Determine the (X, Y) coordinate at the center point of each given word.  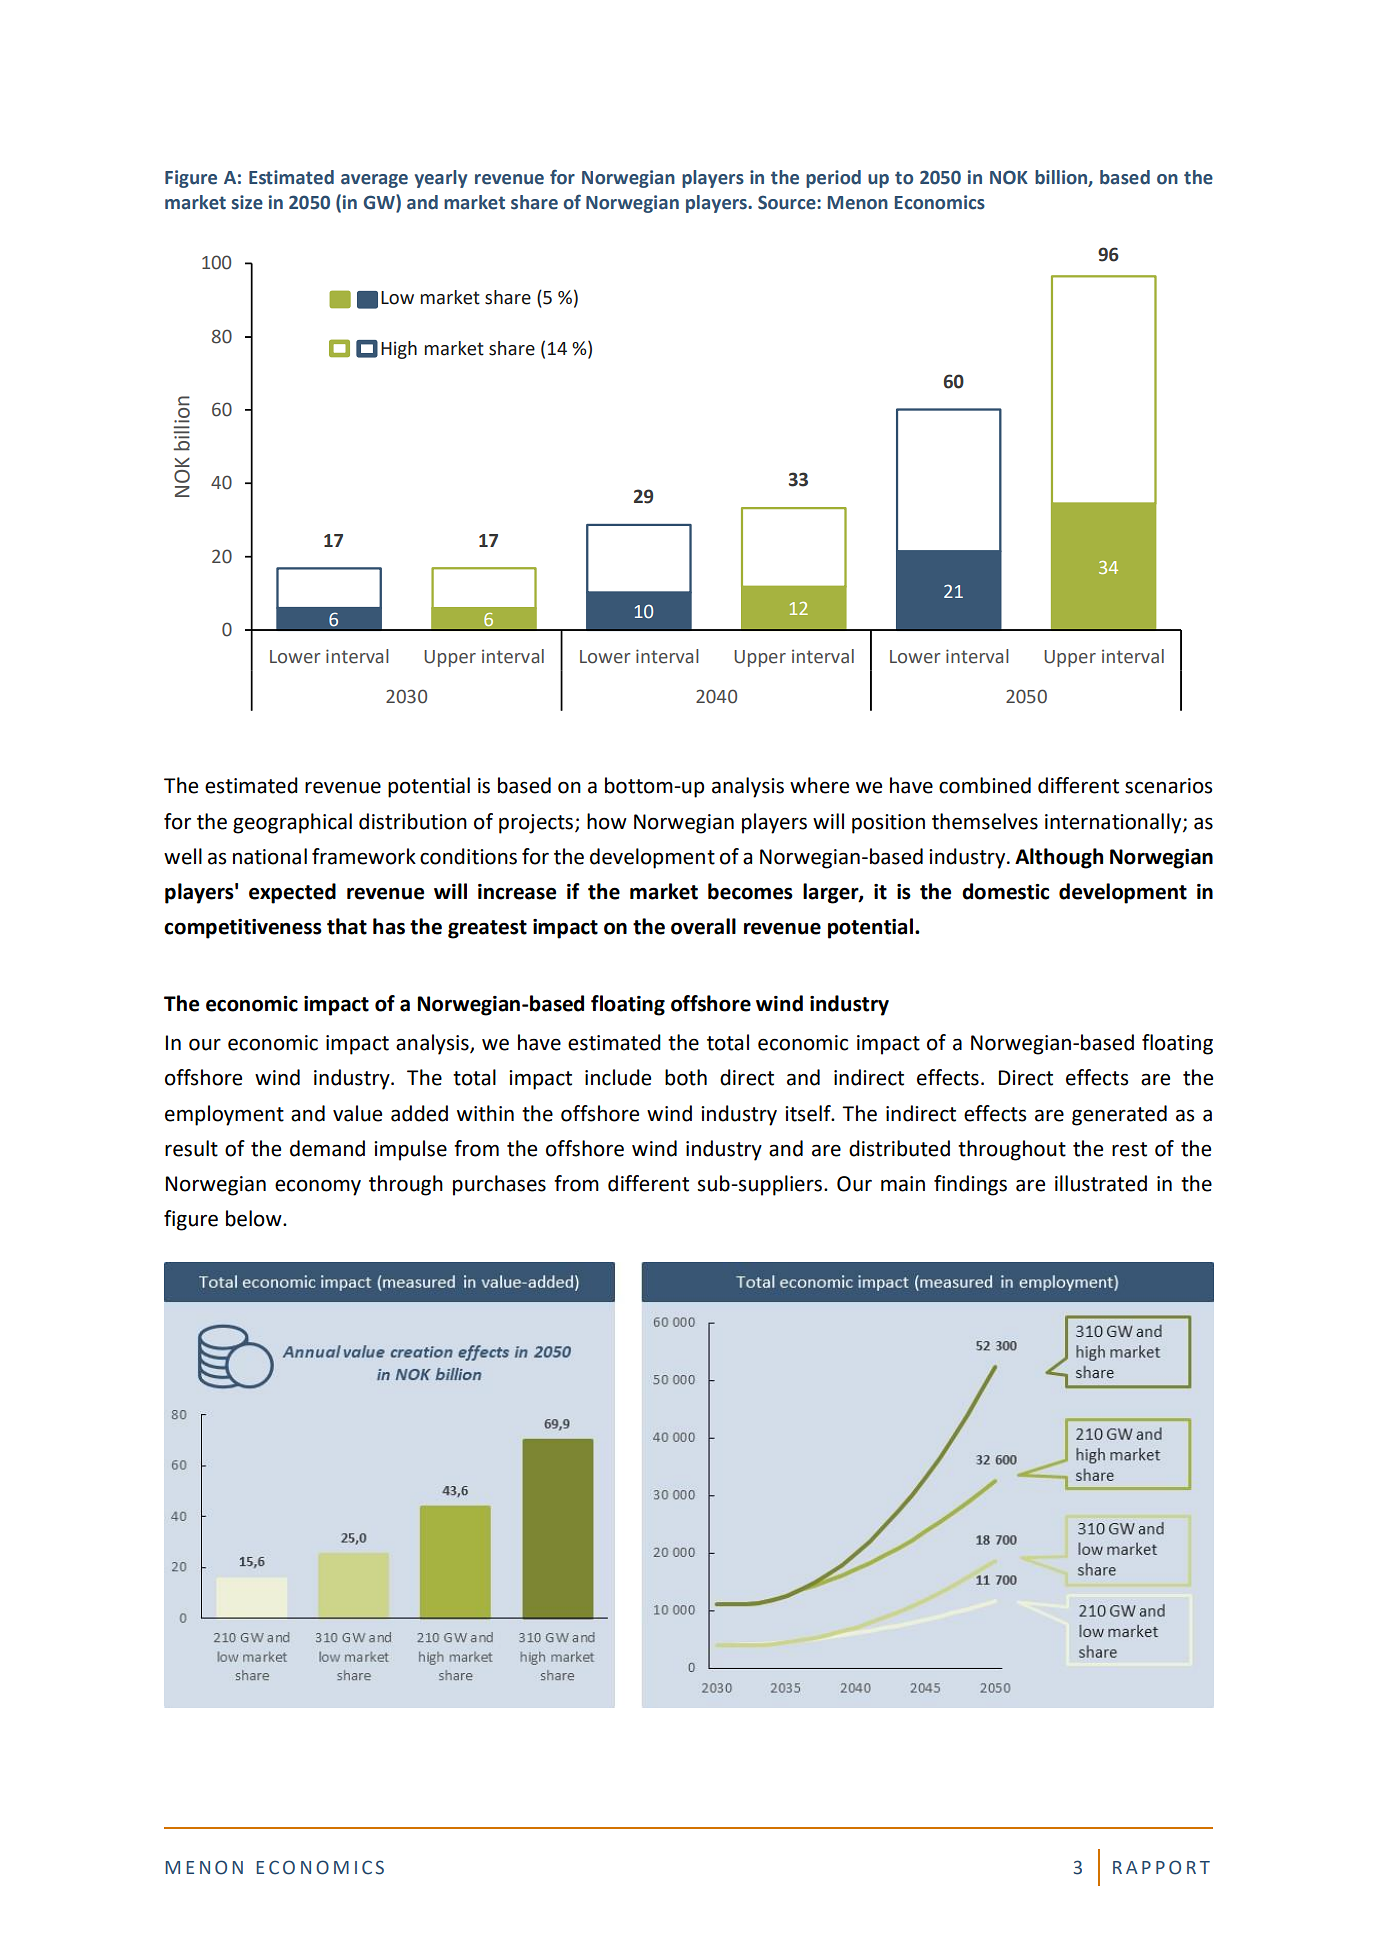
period (833, 179)
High (399, 350)
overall (703, 926)
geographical (292, 823)
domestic (1005, 891)
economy (318, 1187)
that (347, 926)
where (819, 785)
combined (985, 785)
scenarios (1168, 786)
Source (788, 202)
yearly (441, 179)
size (247, 202)
